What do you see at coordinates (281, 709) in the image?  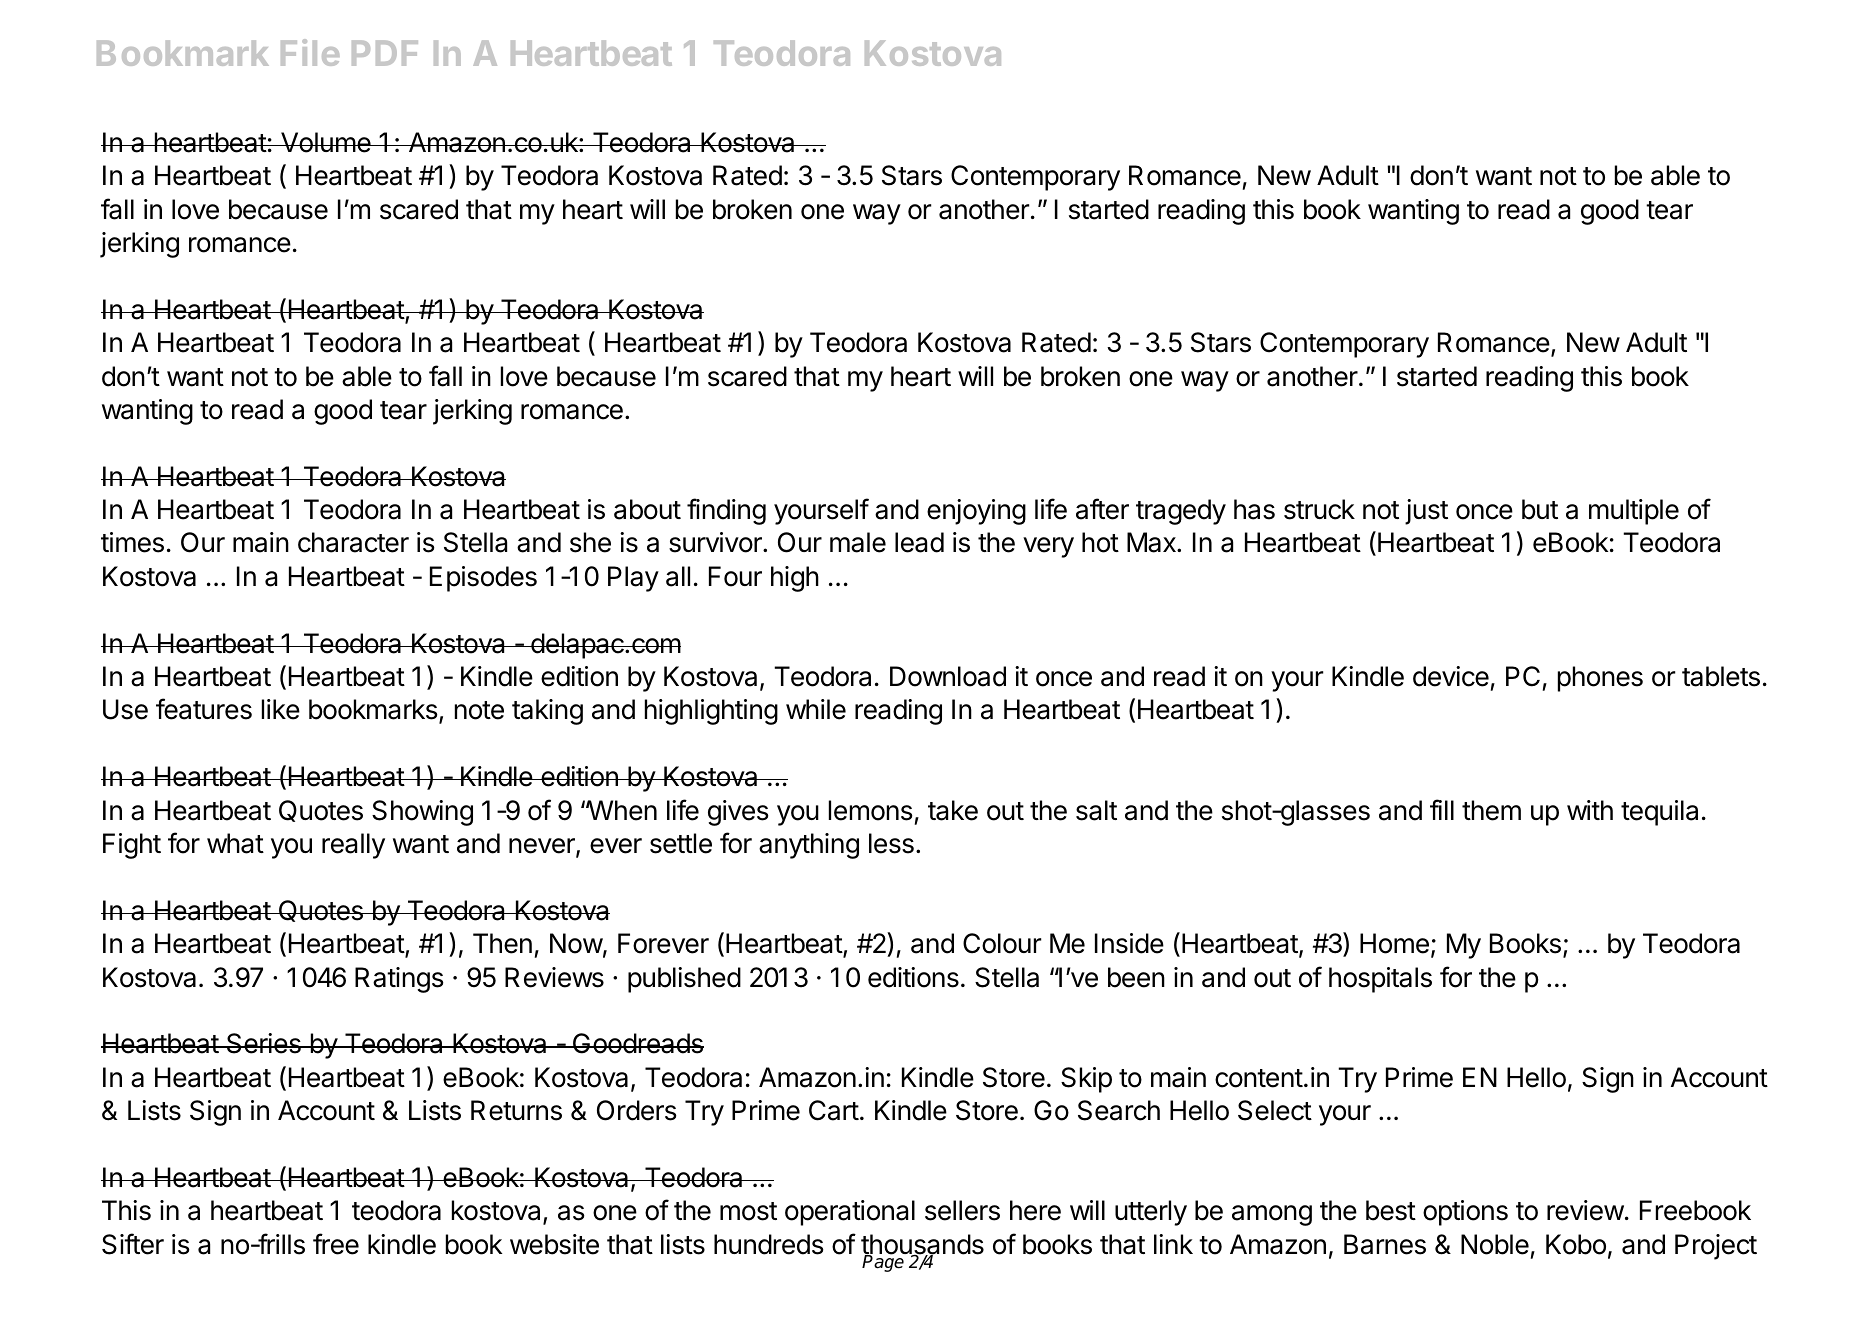 I see `like` at bounding box center [281, 709].
